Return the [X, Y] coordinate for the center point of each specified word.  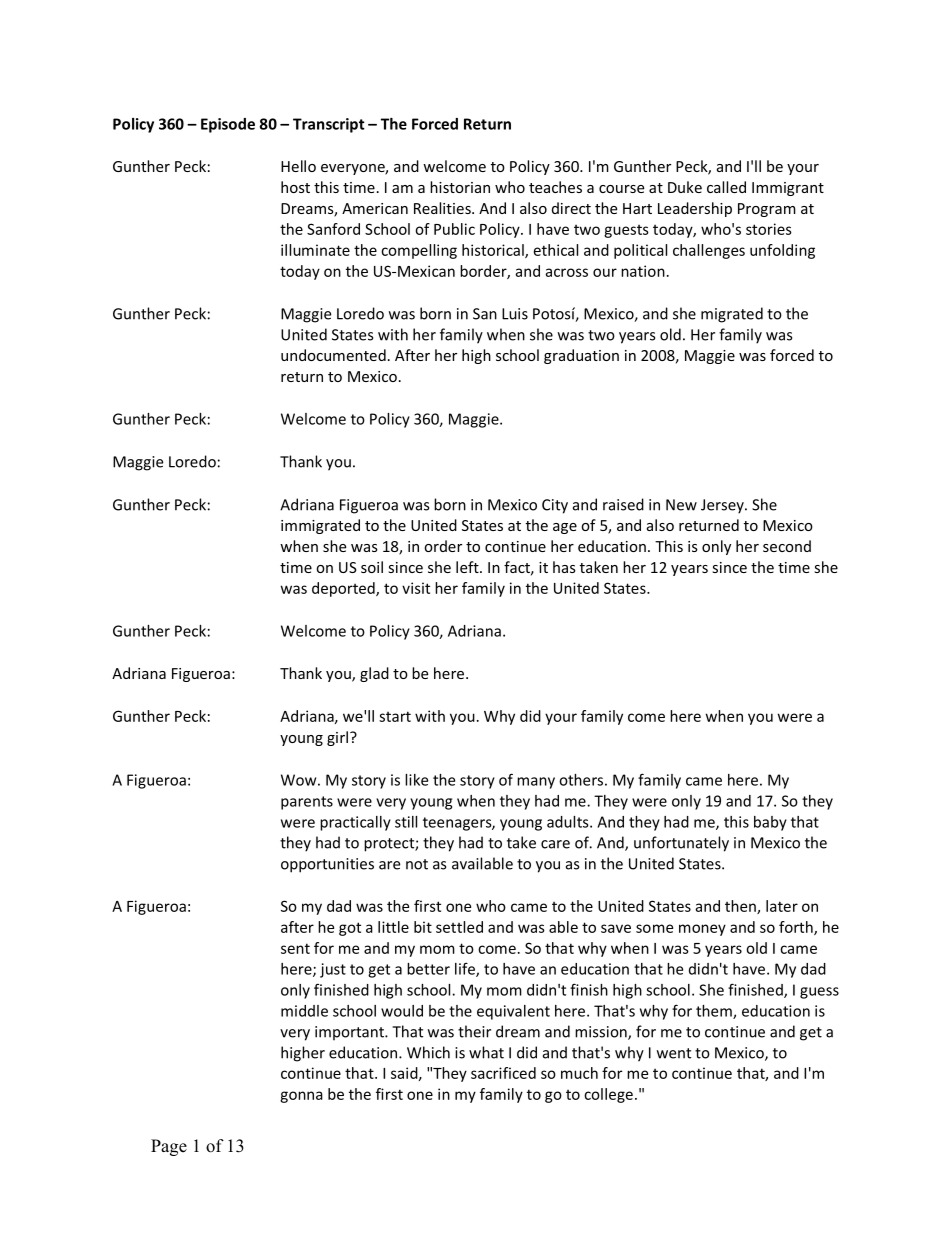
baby [770, 823]
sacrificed [503, 1073]
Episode [228, 125]
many [536, 783]
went [674, 1053]
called [726, 187]
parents [307, 803]
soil [372, 567]
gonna [301, 1097]
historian [460, 187]
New [681, 505]
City [555, 506]
